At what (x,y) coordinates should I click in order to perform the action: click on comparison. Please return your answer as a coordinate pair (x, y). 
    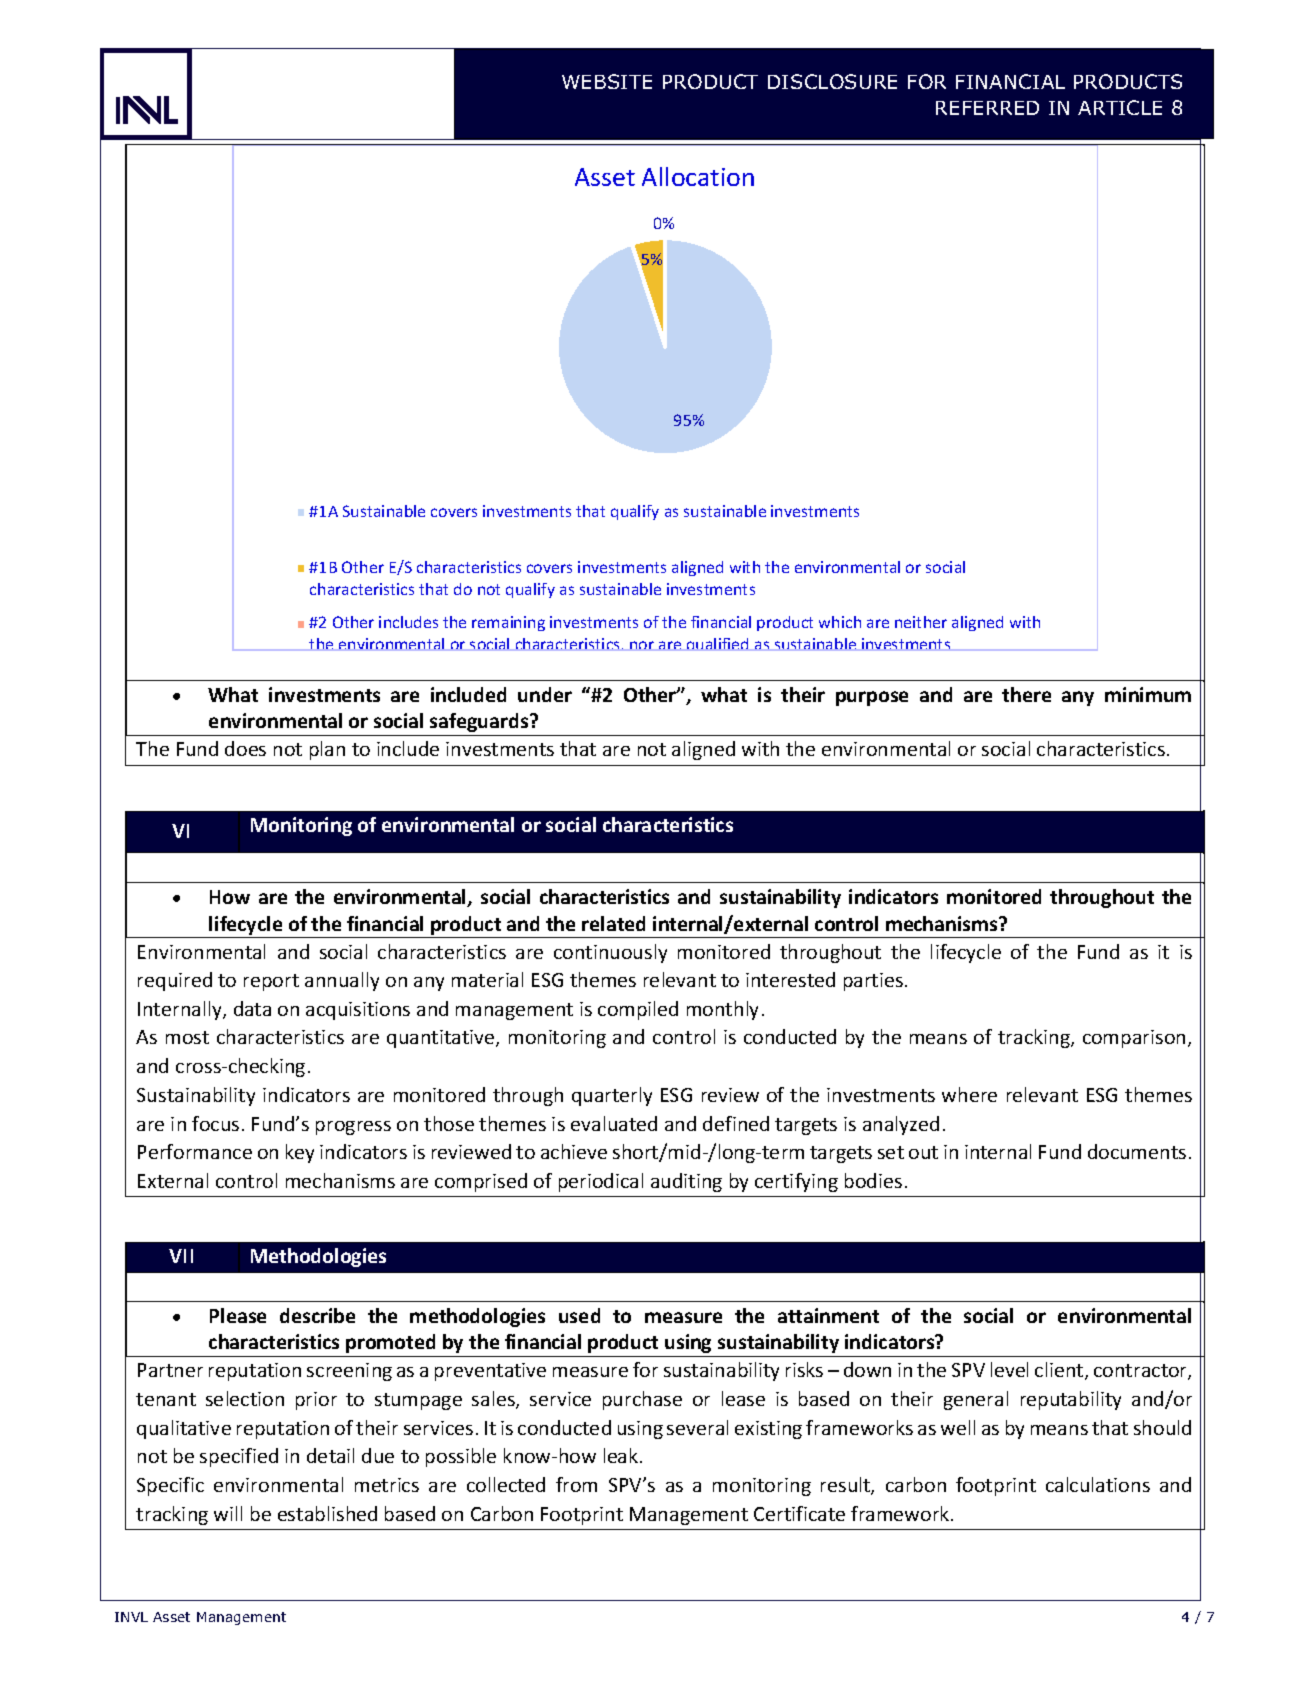
    Looking at the image, I should click on (1134, 1039).
